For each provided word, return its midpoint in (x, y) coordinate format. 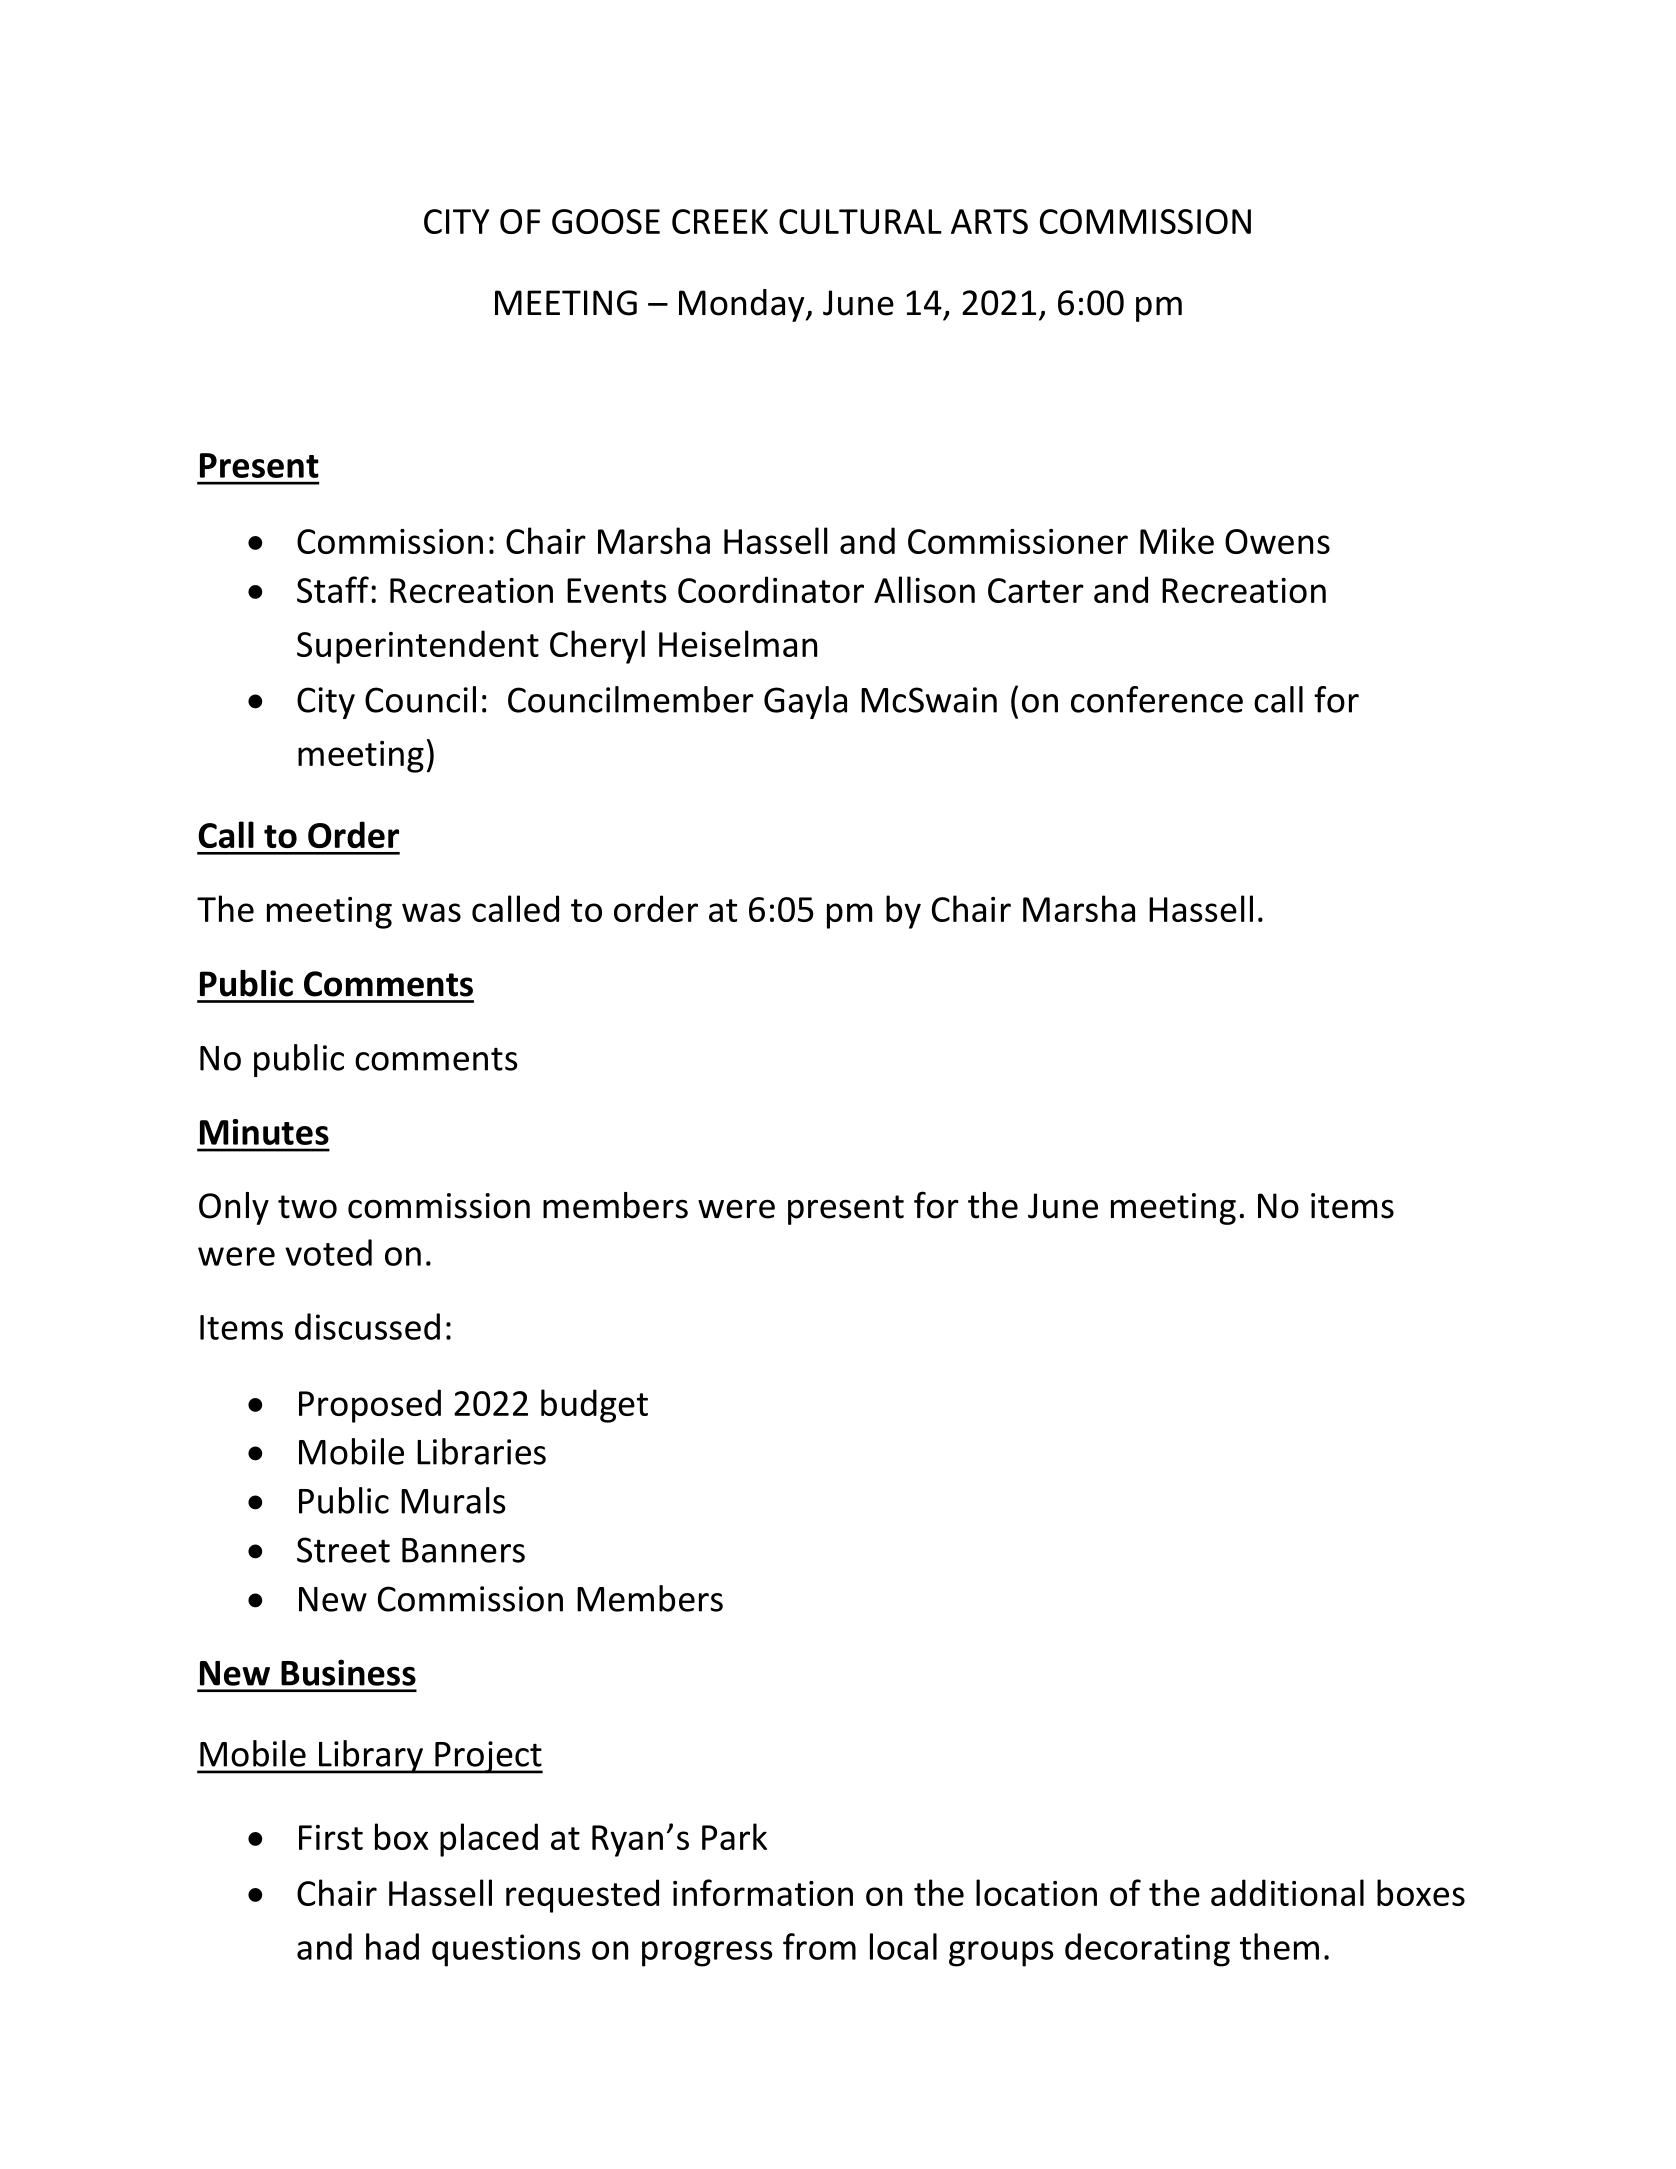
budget (594, 1406)
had (392, 1946)
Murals (453, 1500)
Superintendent (418, 647)
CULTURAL (860, 221)
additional (1287, 1892)
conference (1157, 699)
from (819, 1946)
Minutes (264, 1132)
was (431, 912)
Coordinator (771, 589)
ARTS (989, 221)
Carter (1036, 590)
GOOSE (606, 221)
